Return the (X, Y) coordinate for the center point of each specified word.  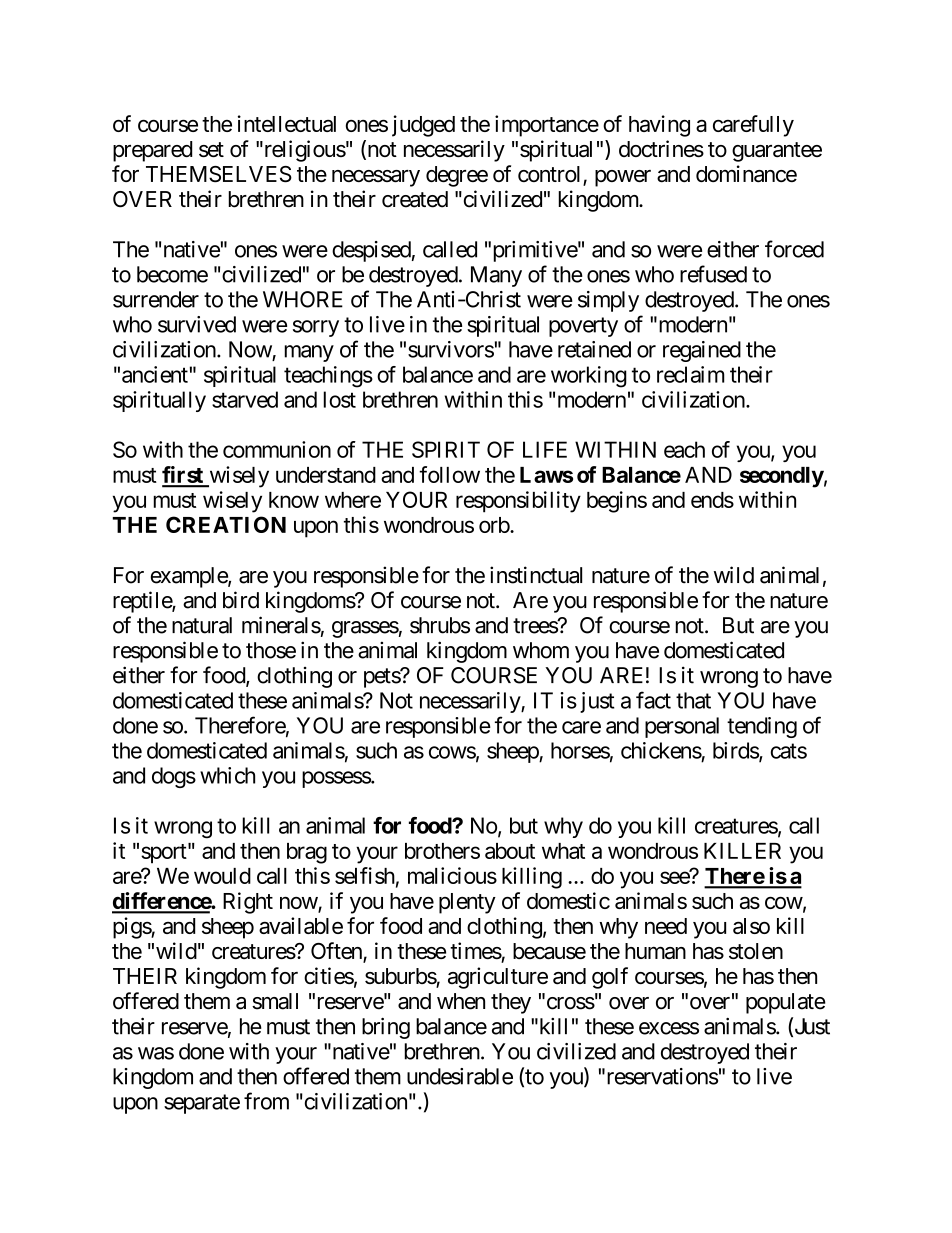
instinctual (536, 575)
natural (202, 625)
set (211, 149)
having (659, 126)
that (693, 700)
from (266, 1101)
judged (423, 126)
